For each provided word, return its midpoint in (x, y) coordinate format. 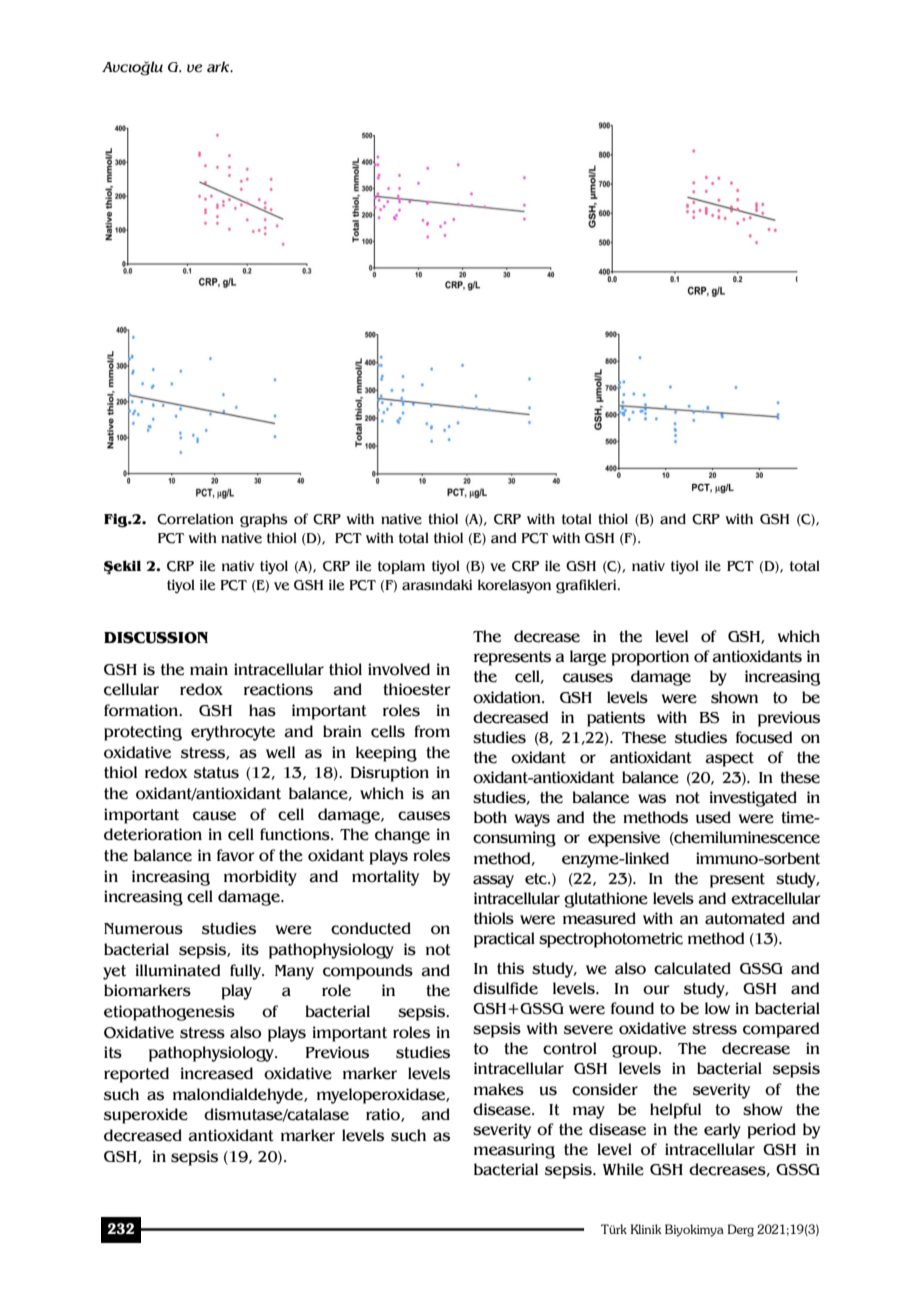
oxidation (508, 697)
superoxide (146, 1116)
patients (616, 719)
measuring (514, 1151)
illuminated (178, 970)
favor (236, 855)
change (402, 836)
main (209, 669)
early (722, 1131)
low (717, 1008)
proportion (650, 658)
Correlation (195, 519)
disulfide (505, 988)
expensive (624, 839)
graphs (264, 520)
